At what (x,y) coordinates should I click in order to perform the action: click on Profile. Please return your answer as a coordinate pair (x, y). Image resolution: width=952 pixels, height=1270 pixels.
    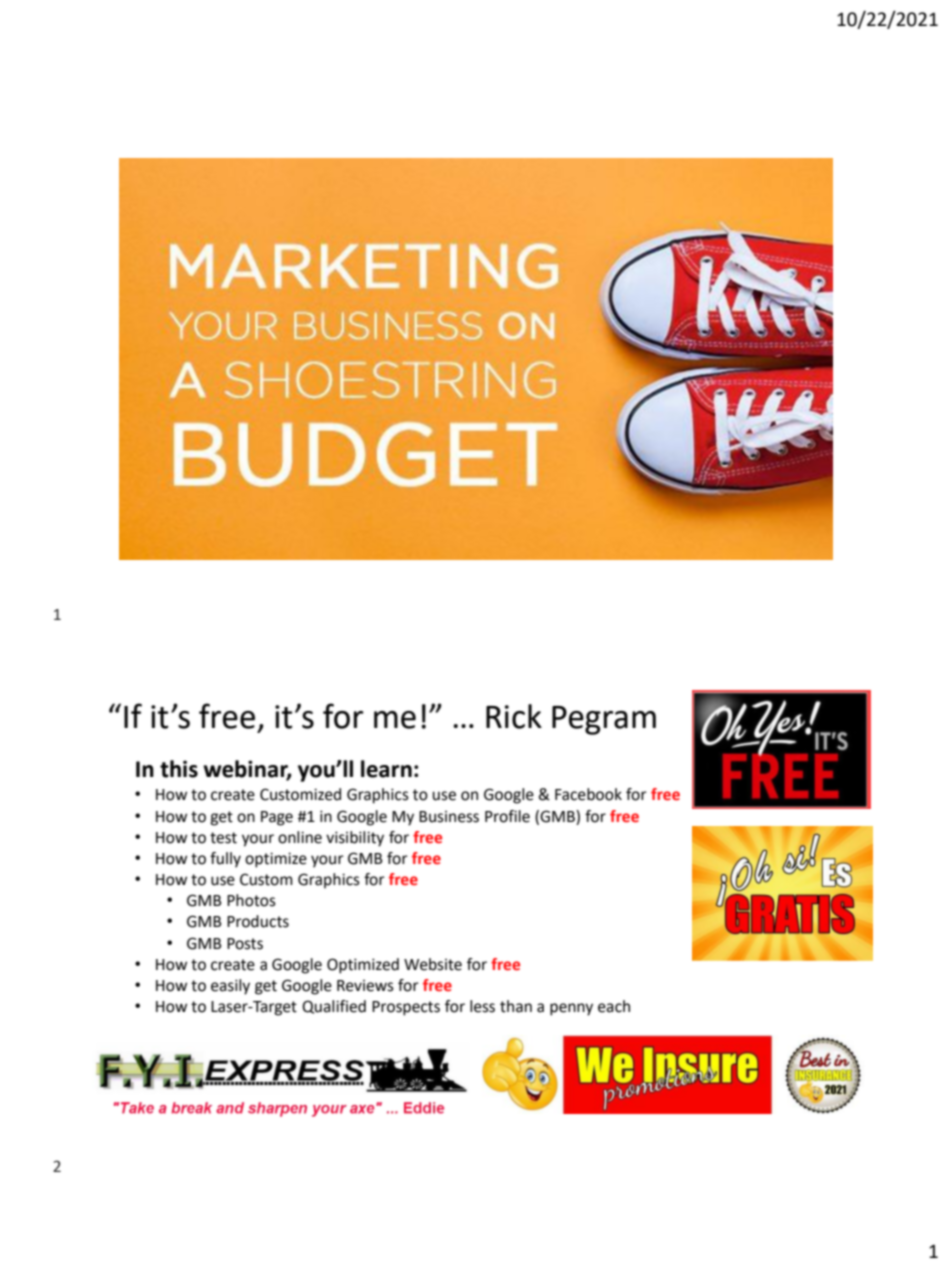
    Looking at the image, I should click on (507, 816).
